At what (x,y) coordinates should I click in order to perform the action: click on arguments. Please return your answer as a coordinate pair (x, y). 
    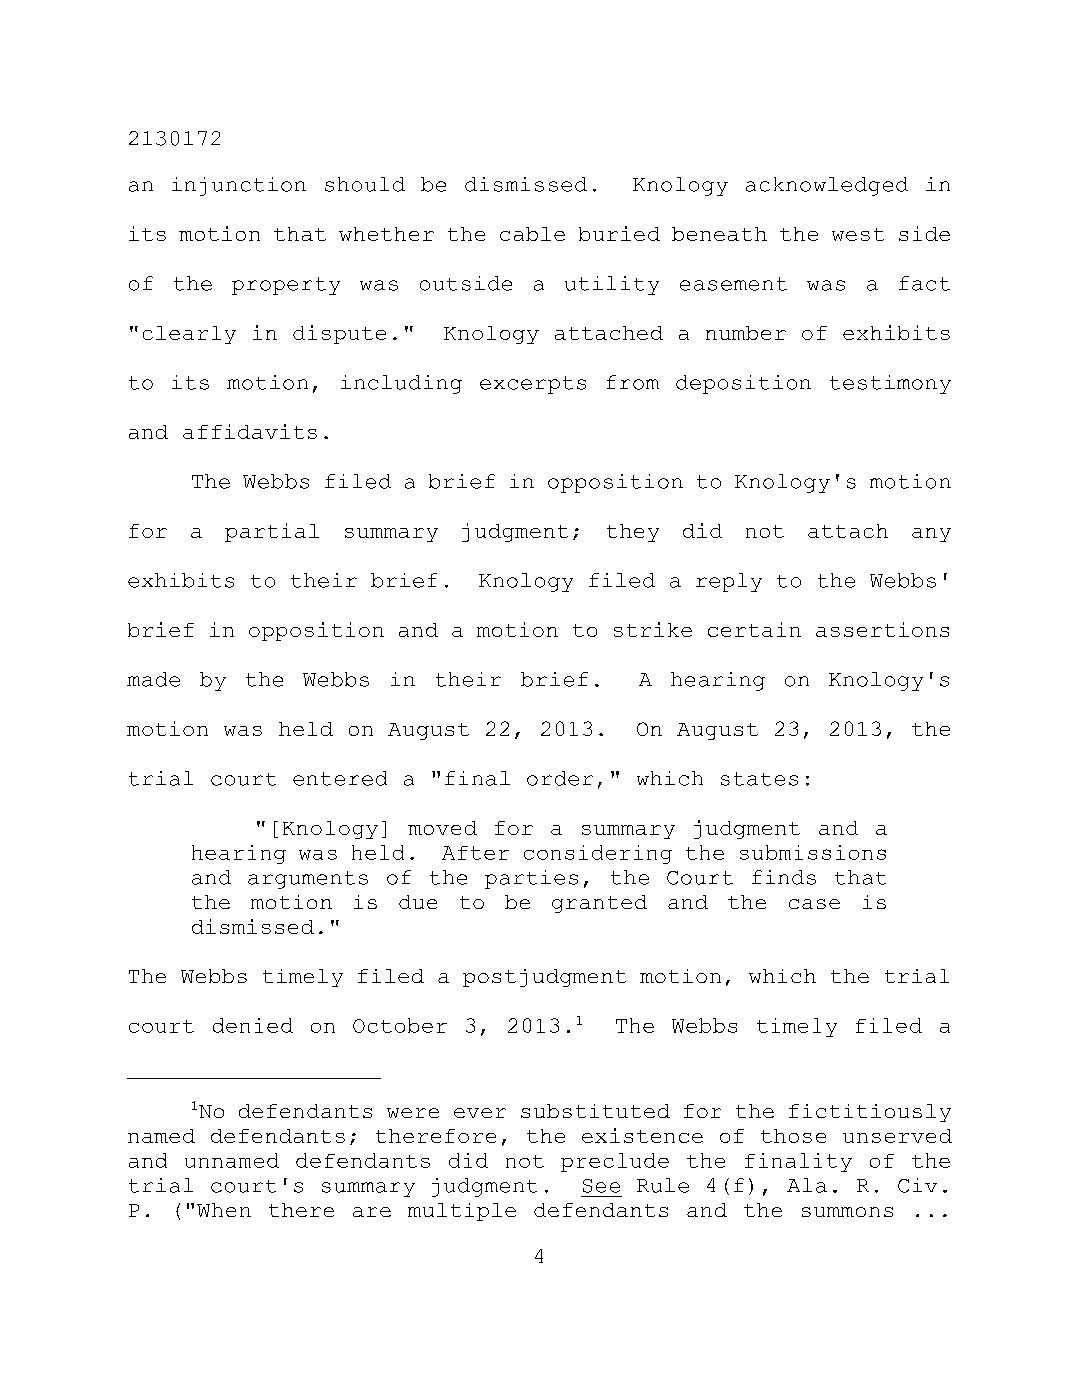
    Looking at the image, I should click on (308, 880).
